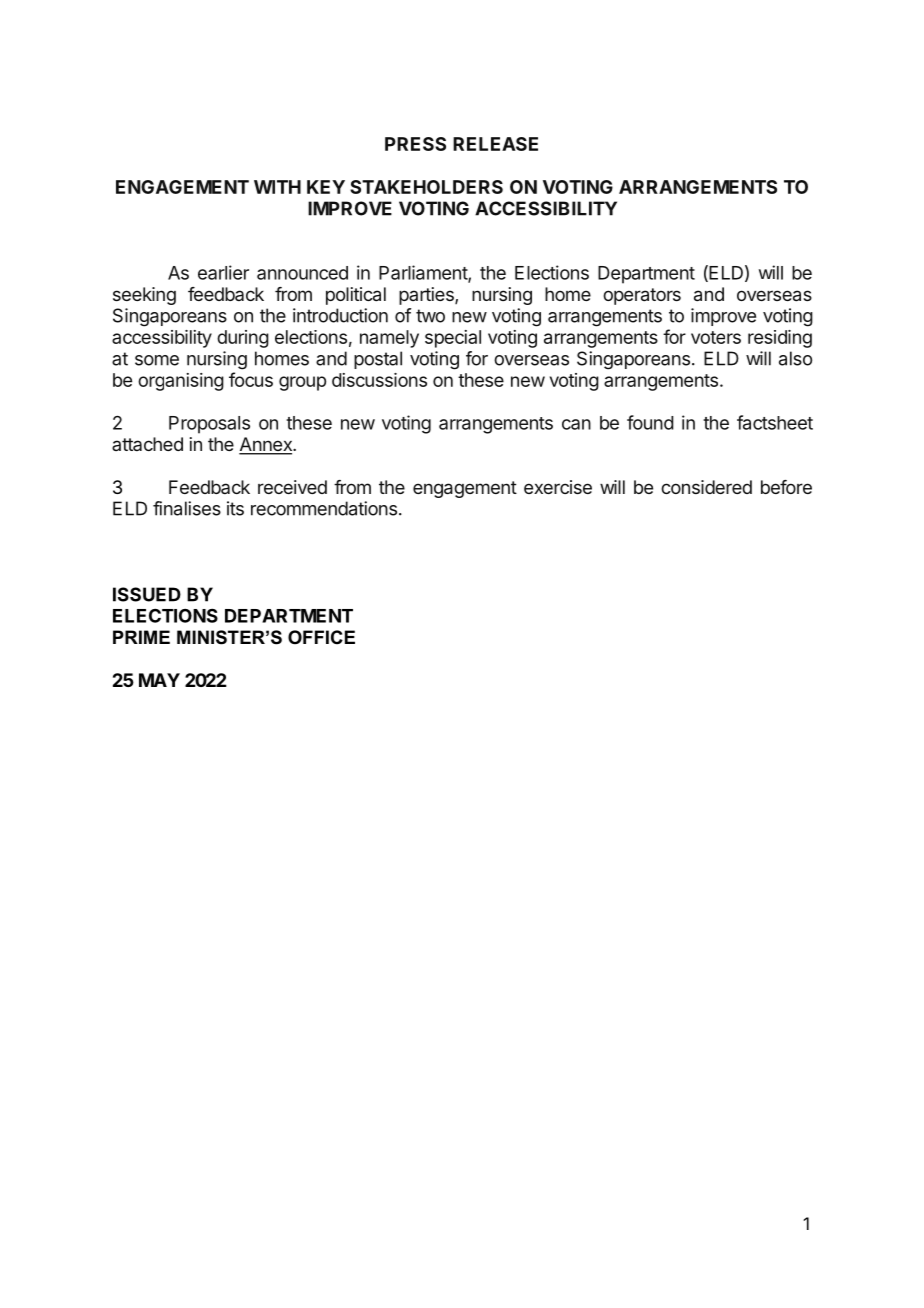  What do you see at coordinates (558, 487) in the image?
I see `exercise` at bounding box center [558, 487].
